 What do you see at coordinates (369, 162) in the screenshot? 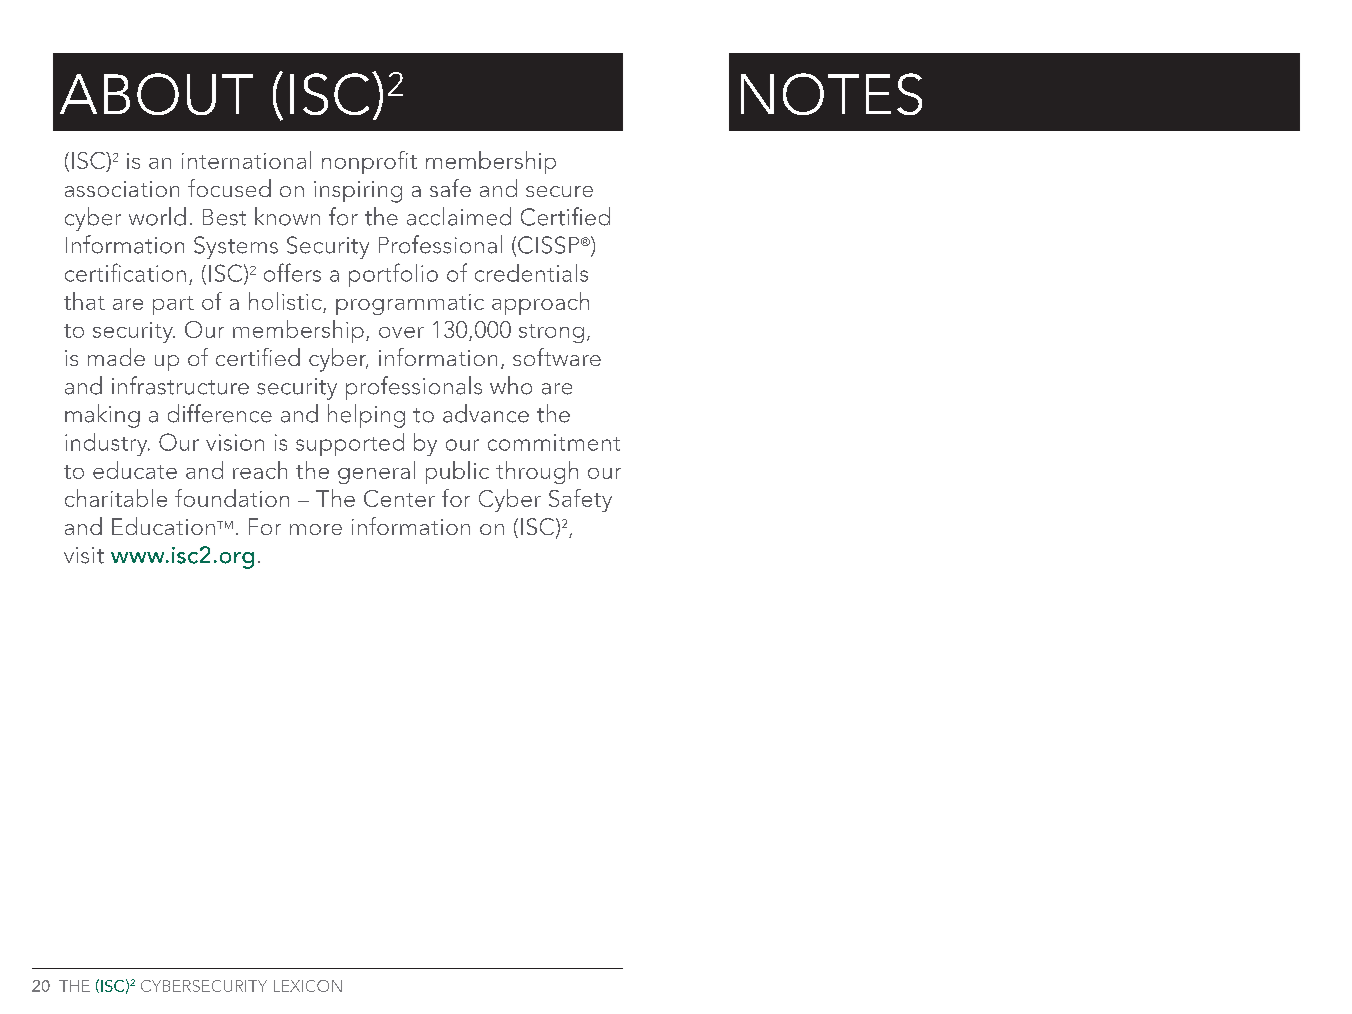
I see `nonprofit` at bounding box center [369, 162].
